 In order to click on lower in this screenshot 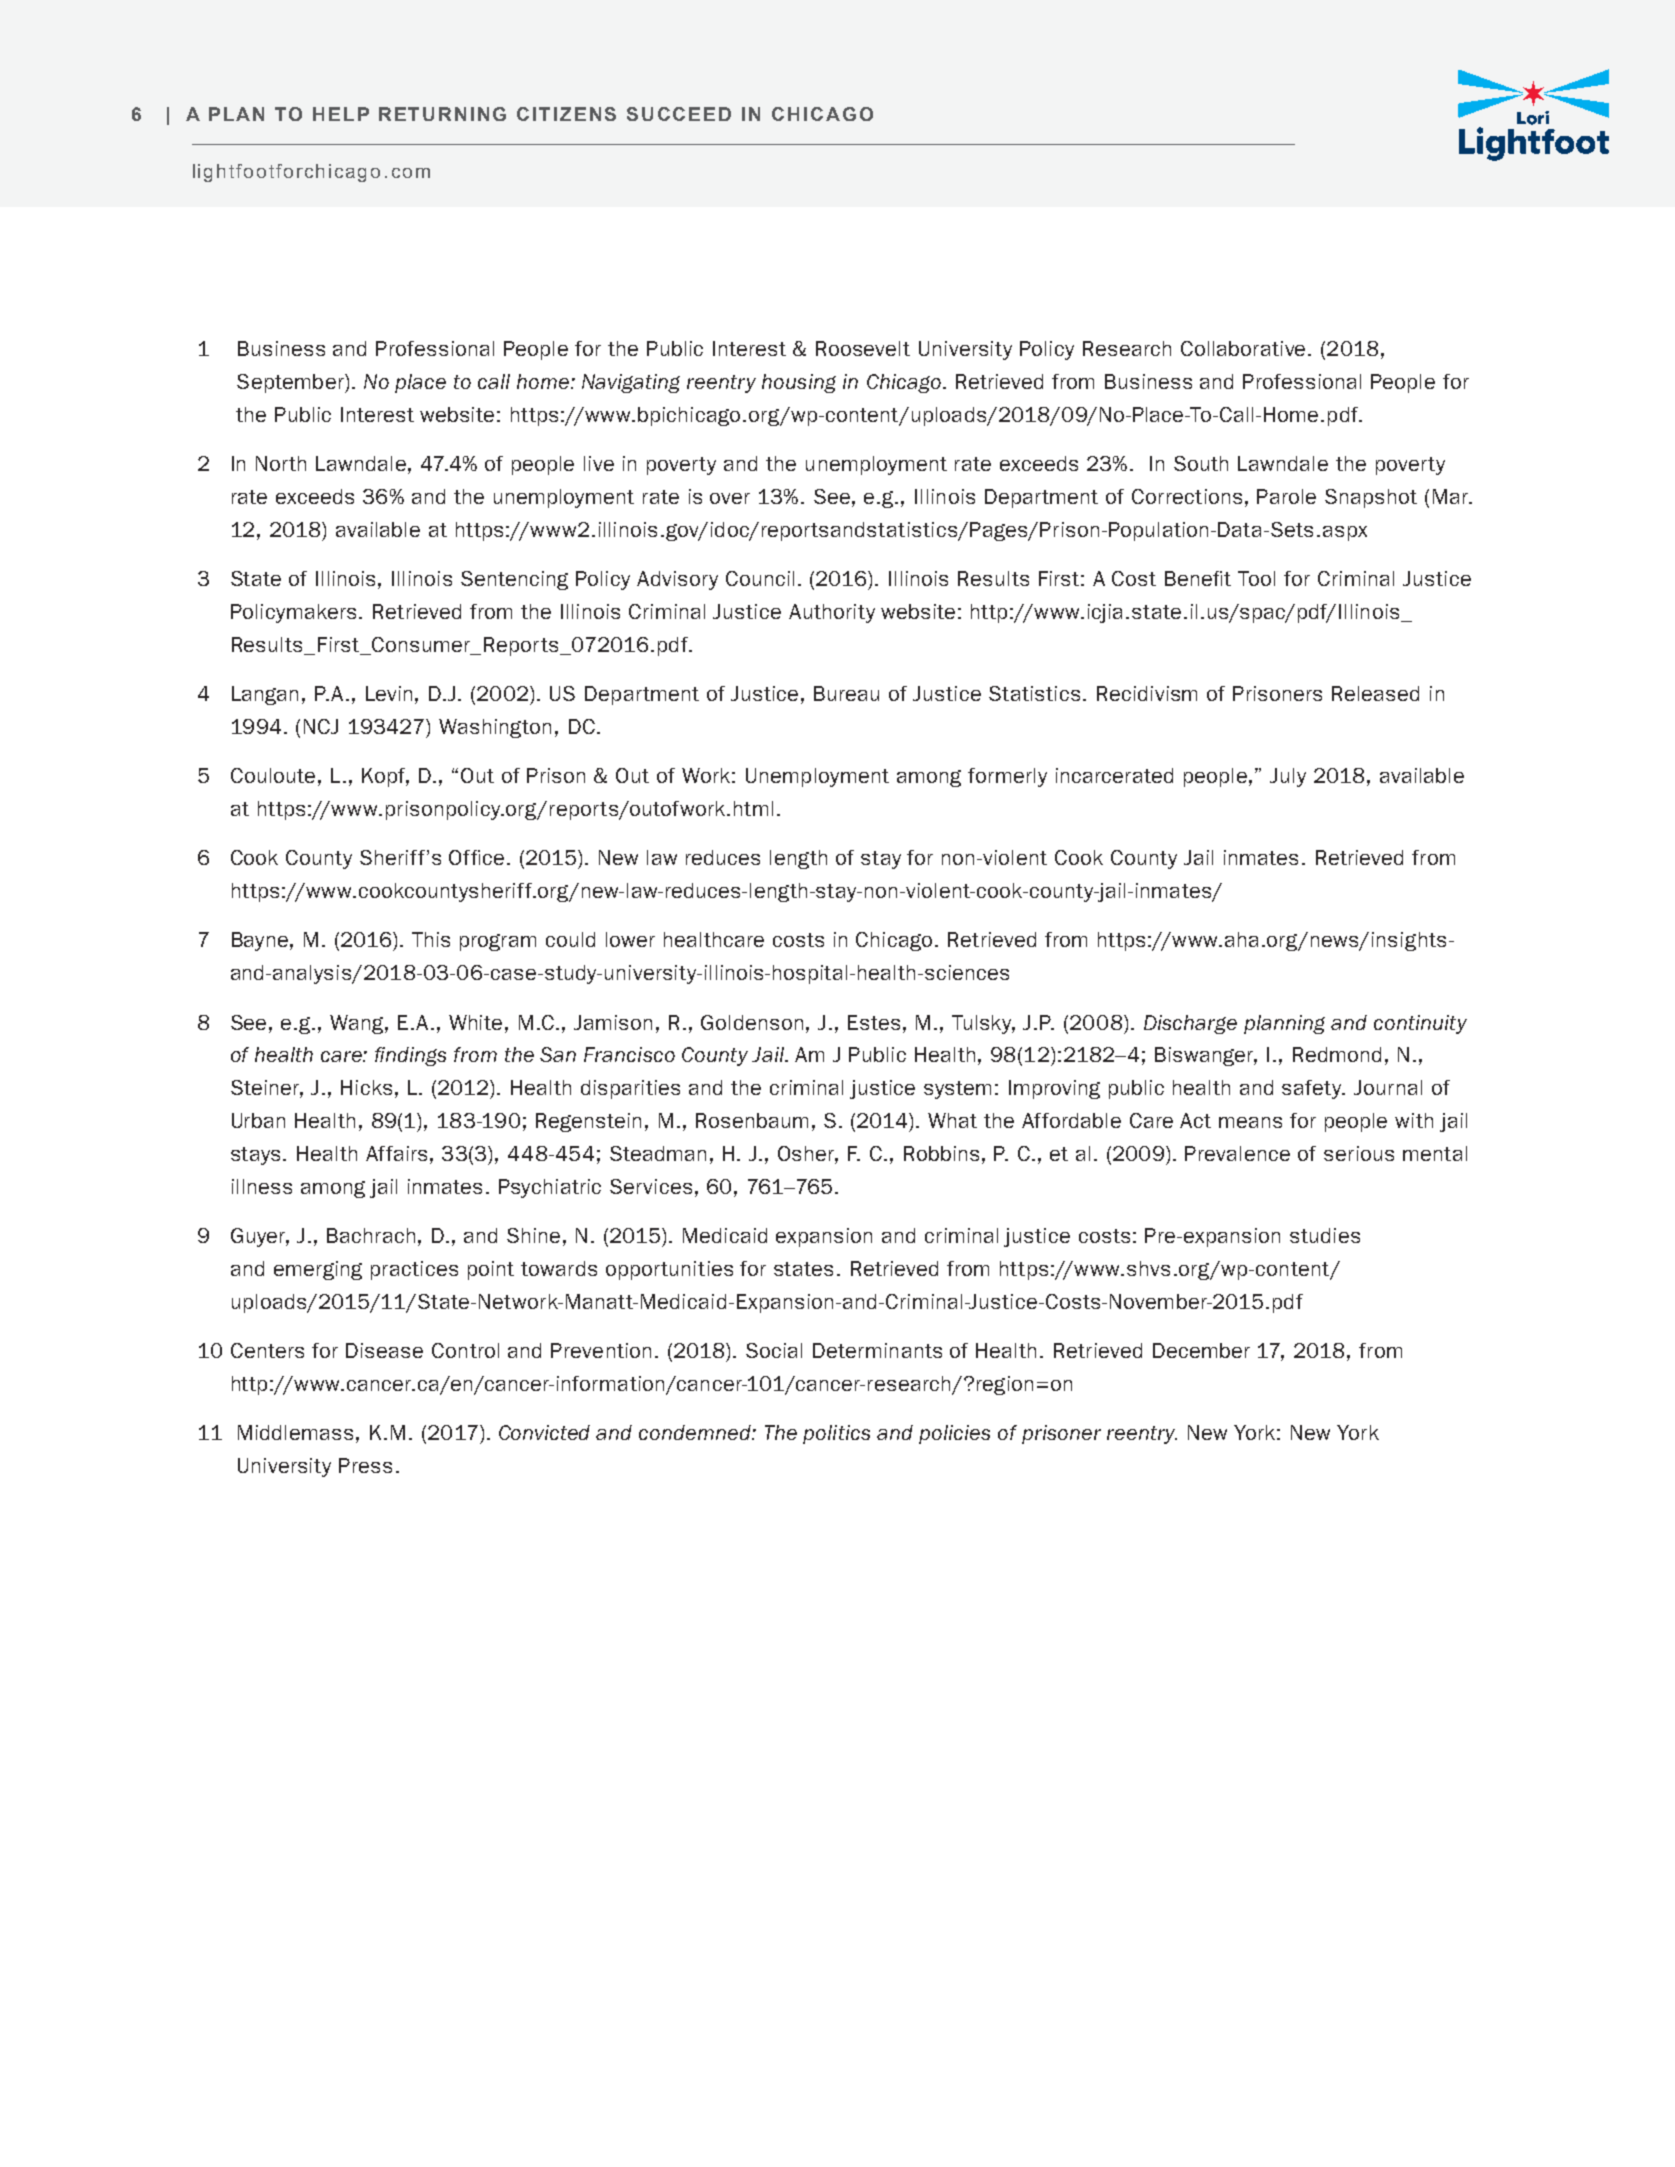, I will do `click(630, 939)`.
